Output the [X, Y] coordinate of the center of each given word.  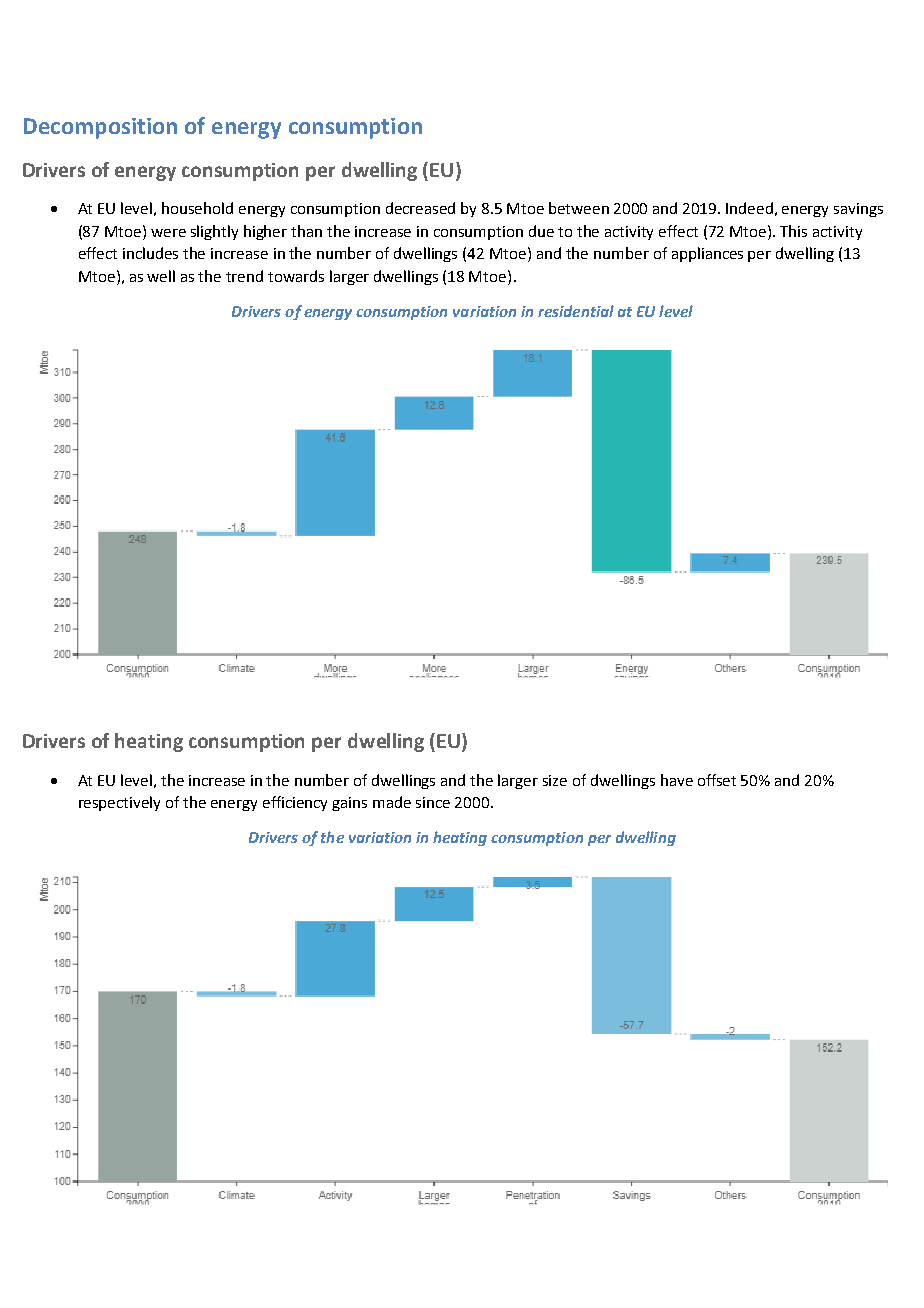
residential [576, 311]
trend [244, 276]
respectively [119, 803]
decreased [420, 208]
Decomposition [100, 128]
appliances [707, 254]
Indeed [749, 208]
